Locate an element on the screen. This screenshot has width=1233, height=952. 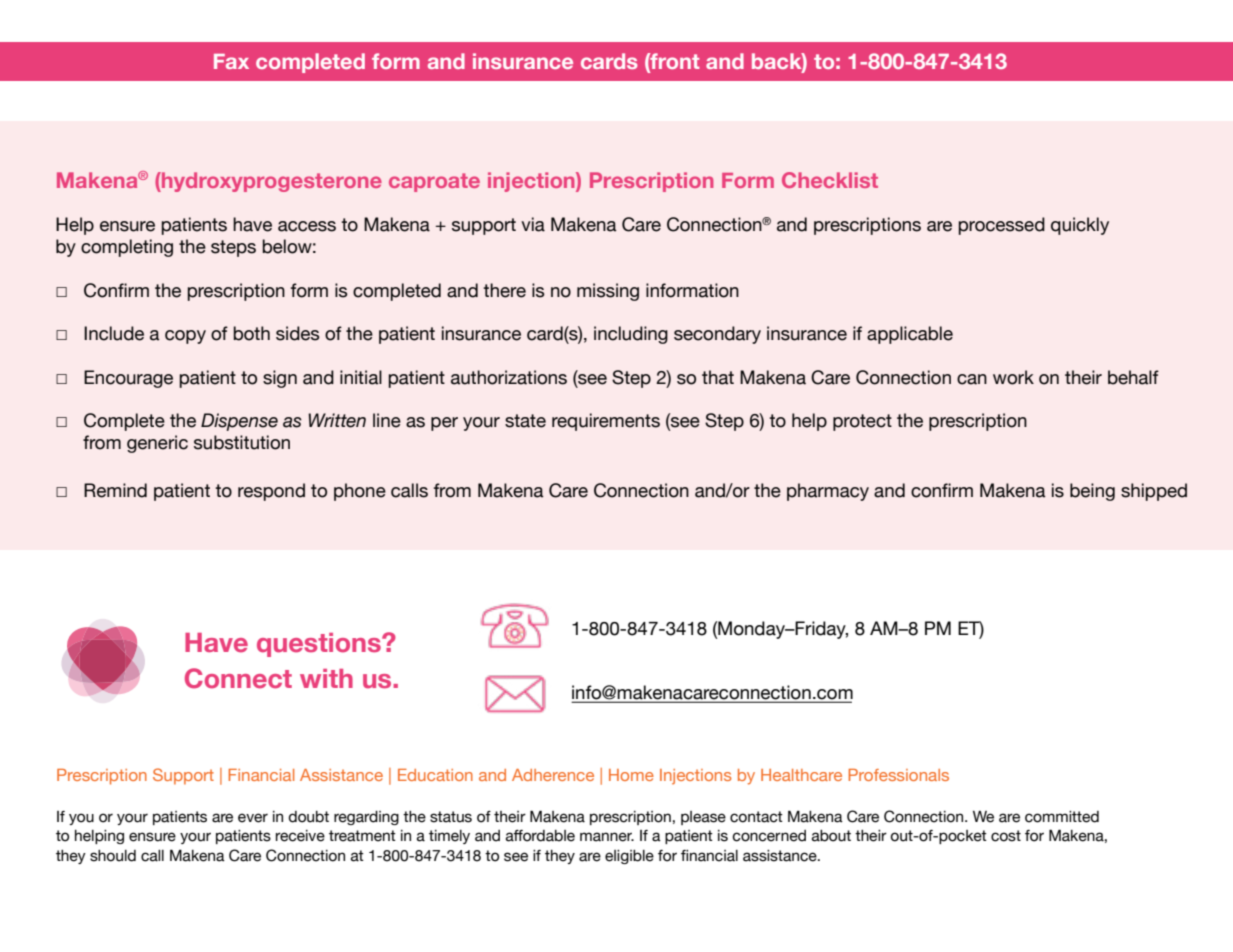
Fax is located at coordinates (231, 61).
